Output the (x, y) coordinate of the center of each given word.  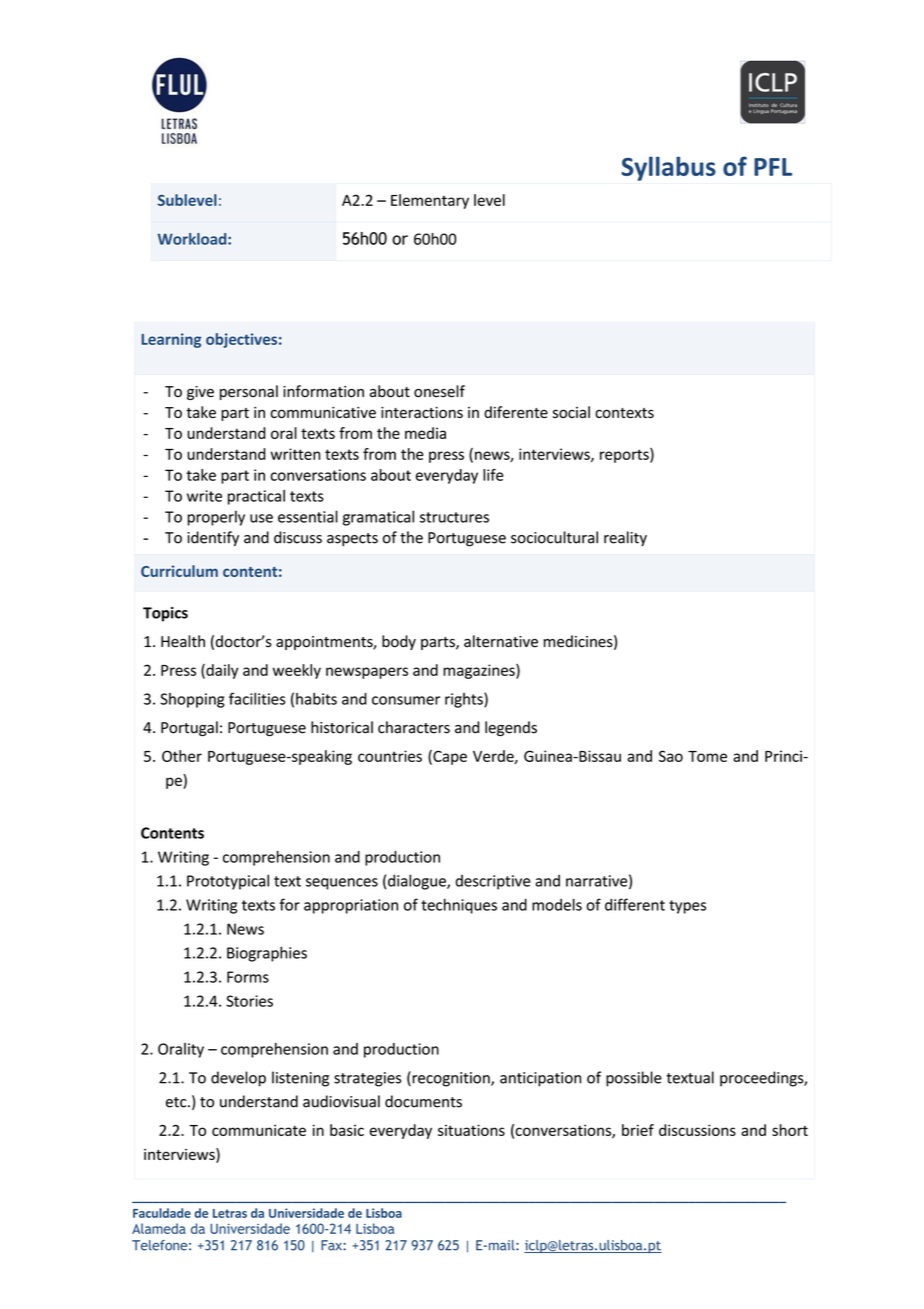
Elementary (430, 201)
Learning (171, 340)
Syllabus (669, 168)
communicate (259, 1130)
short (790, 1130)
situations (471, 1130)
